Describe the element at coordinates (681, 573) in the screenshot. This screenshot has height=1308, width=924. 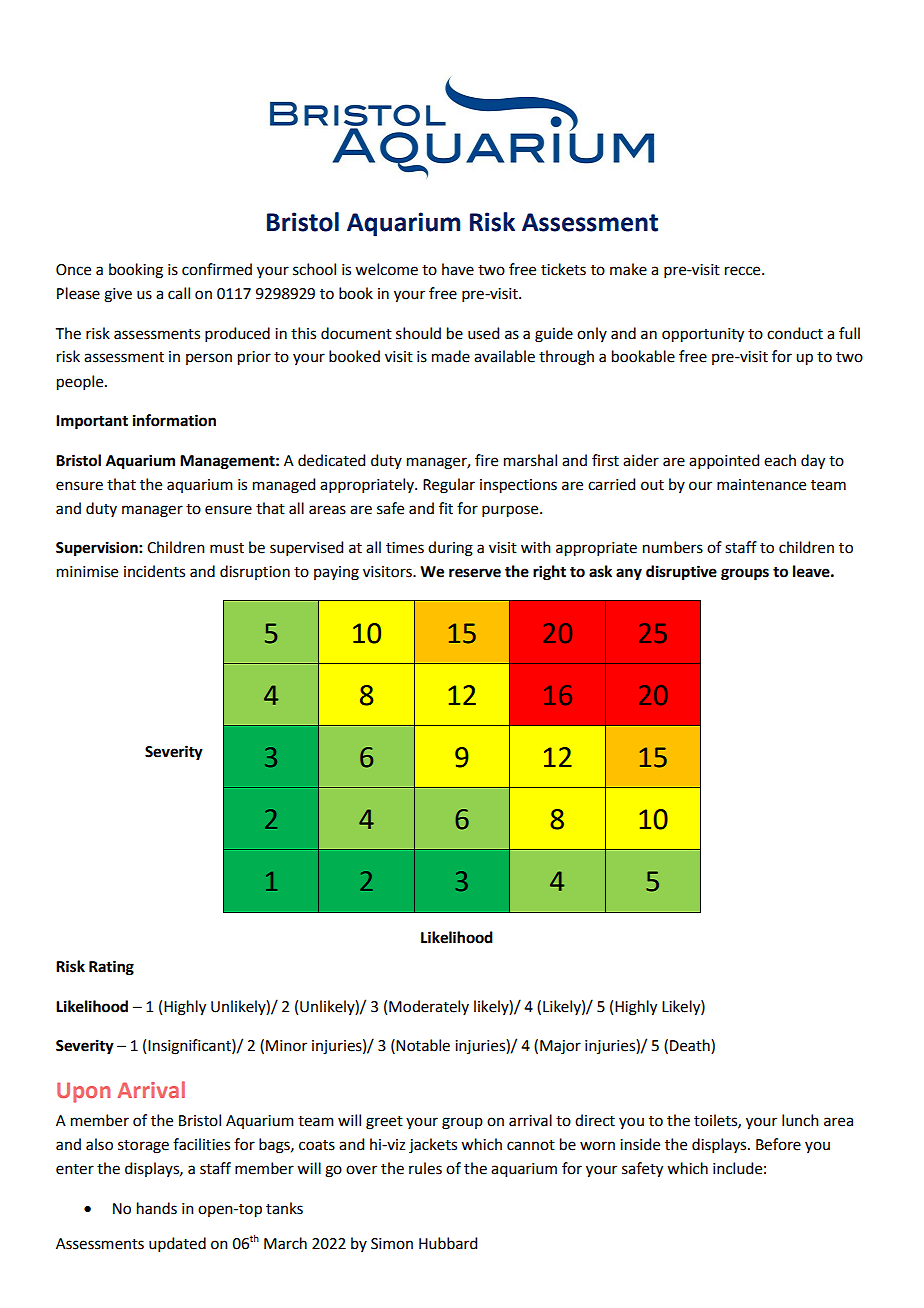
I see `disruptive` at that location.
